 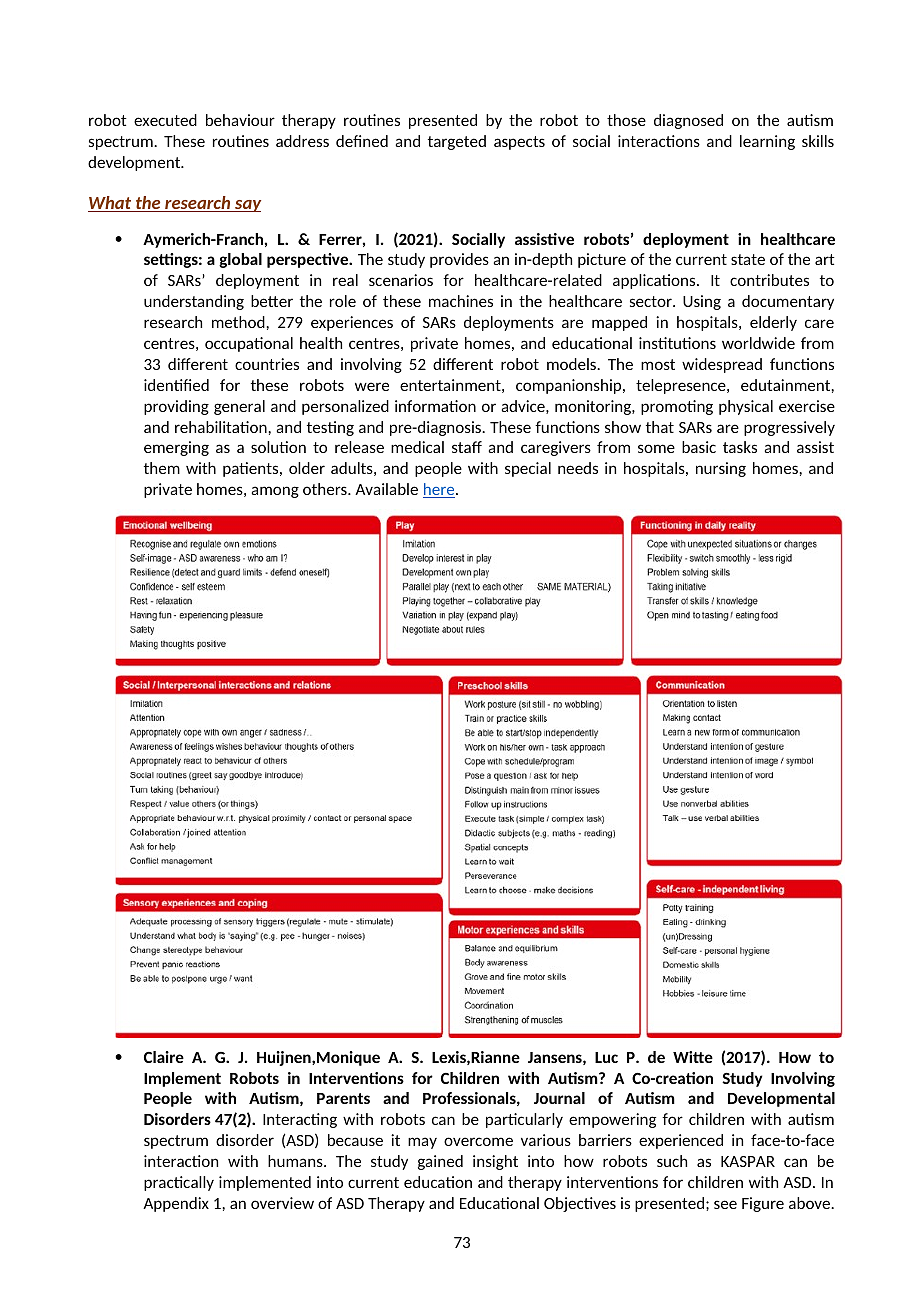 I want to click on learning, so click(x=767, y=142).
